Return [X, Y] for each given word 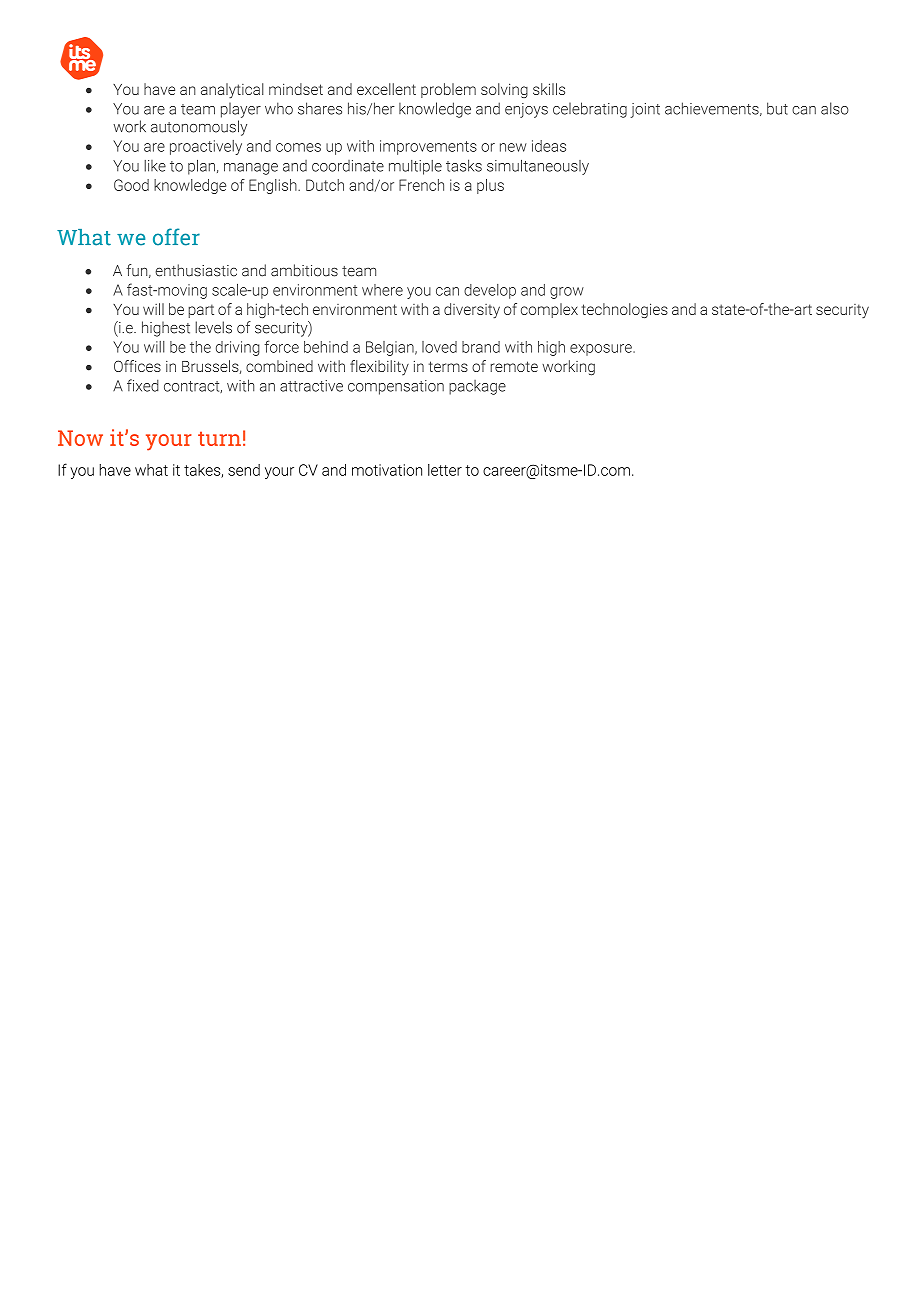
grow [567, 293]
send [244, 470]
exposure [602, 350]
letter [445, 470]
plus [490, 186]
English [274, 186]
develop [490, 291]
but [777, 108]
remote [514, 366]
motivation [387, 470]
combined [279, 366]
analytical [232, 91]
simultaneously [538, 167]
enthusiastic [196, 270]
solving [504, 90]
